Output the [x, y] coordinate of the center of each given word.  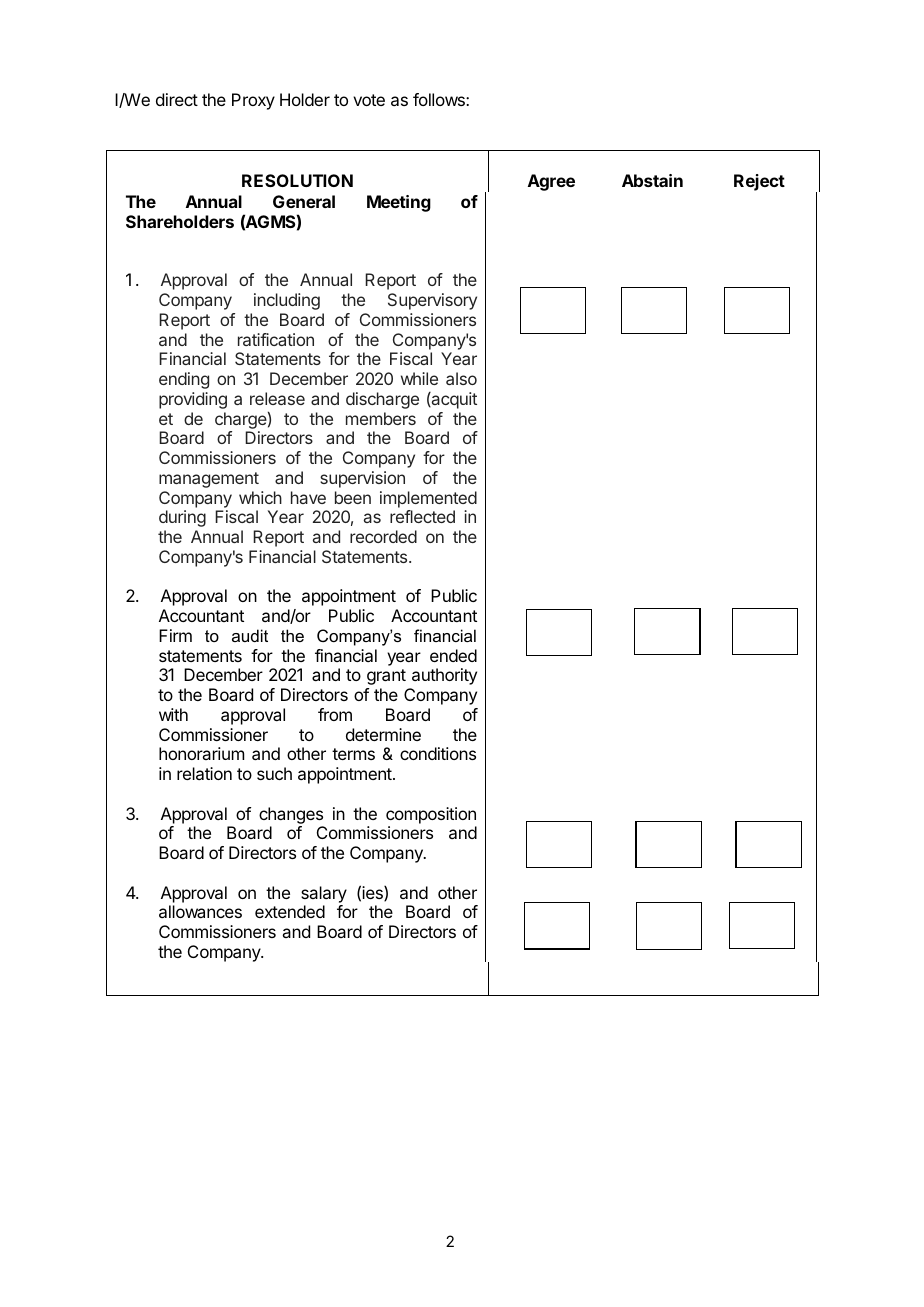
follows [440, 99]
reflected [422, 516]
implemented [428, 499]
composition [431, 815]
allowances [200, 911]
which [260, 497]
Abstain [652, 180]
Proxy [253, 101]
